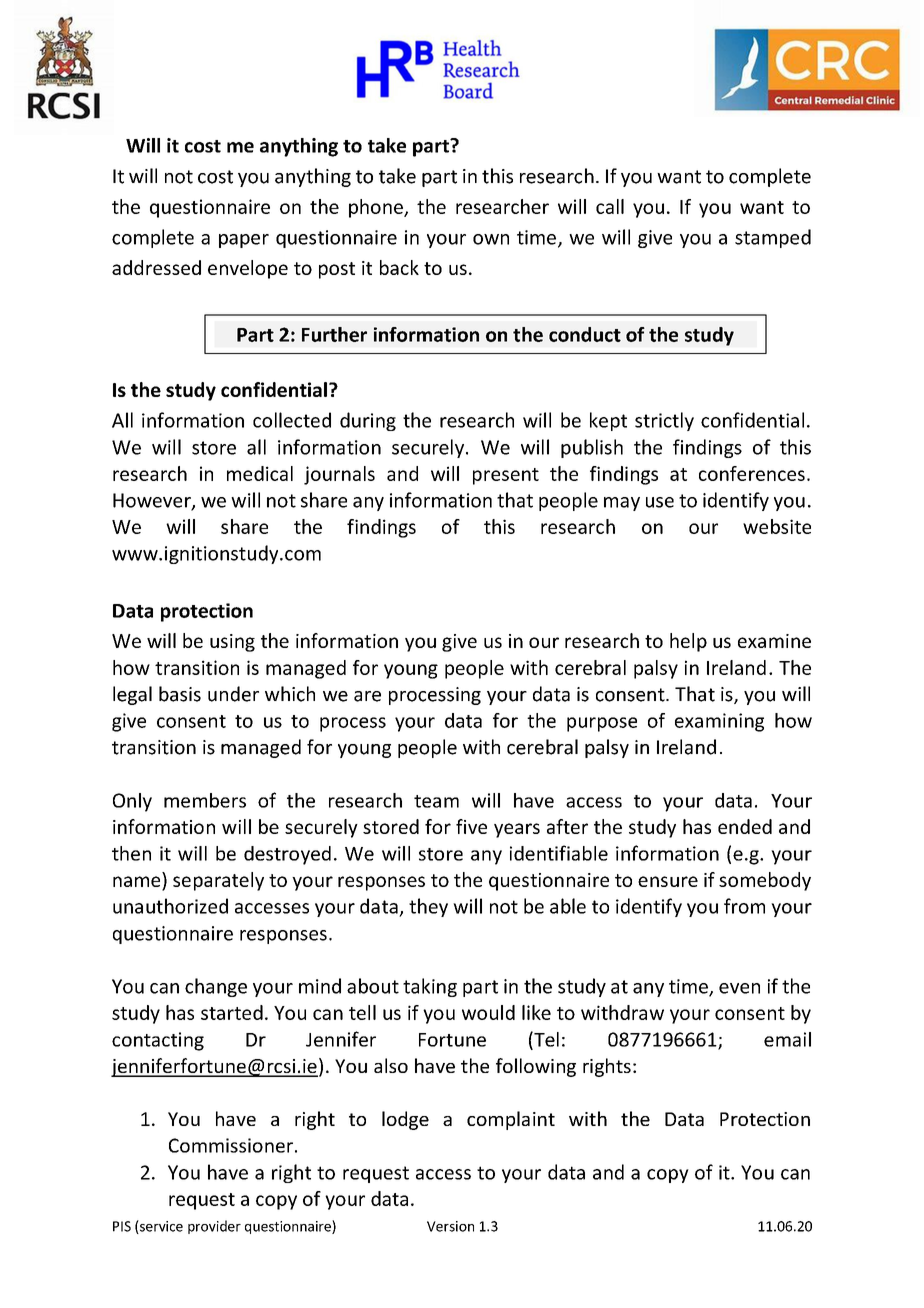  What do you see at coordinates (450, 1226) in the page?
I see `Version` at bounding box center [450, 1226].
